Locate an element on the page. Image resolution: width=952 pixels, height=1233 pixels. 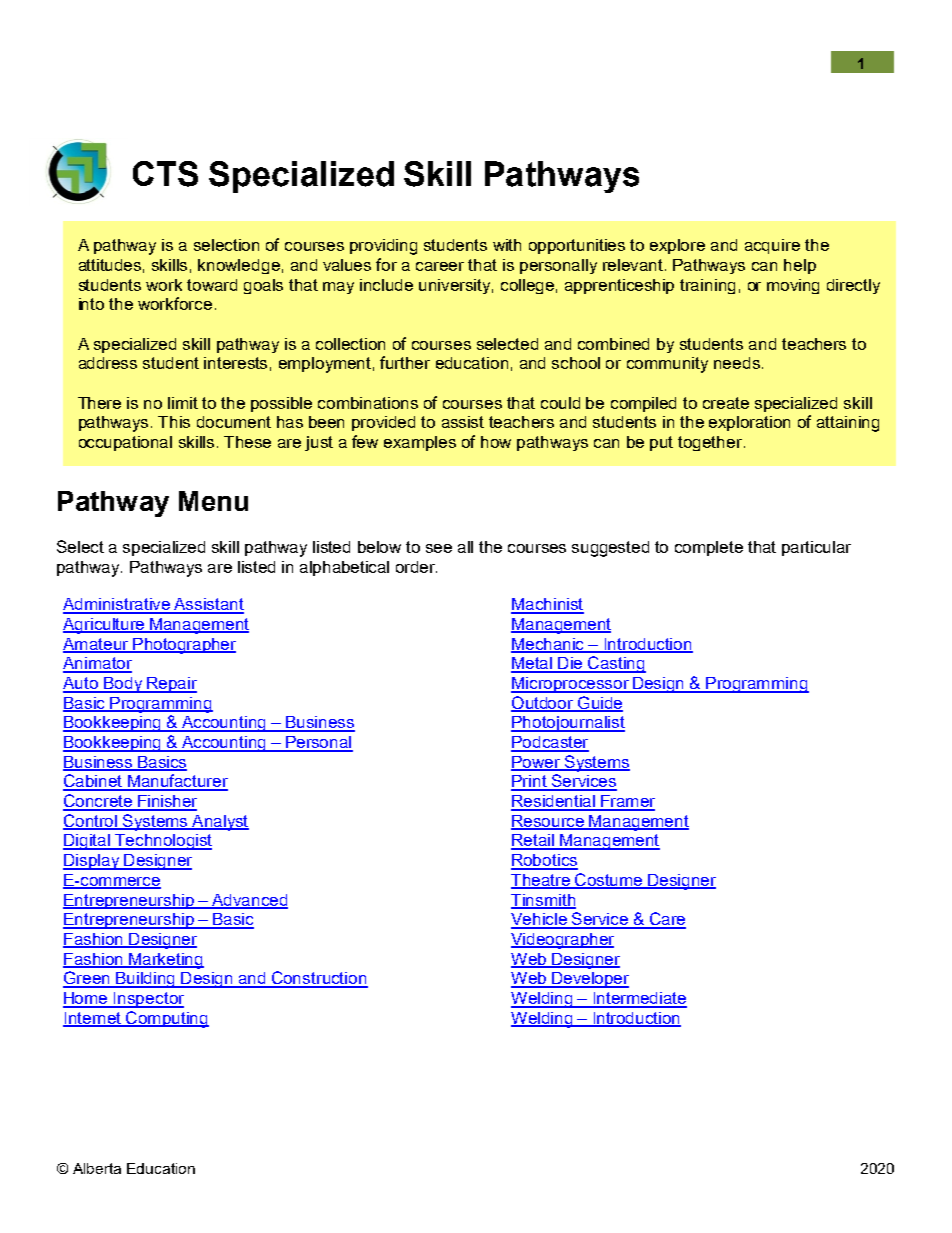
acquire is located at coordinates (772, 246).
